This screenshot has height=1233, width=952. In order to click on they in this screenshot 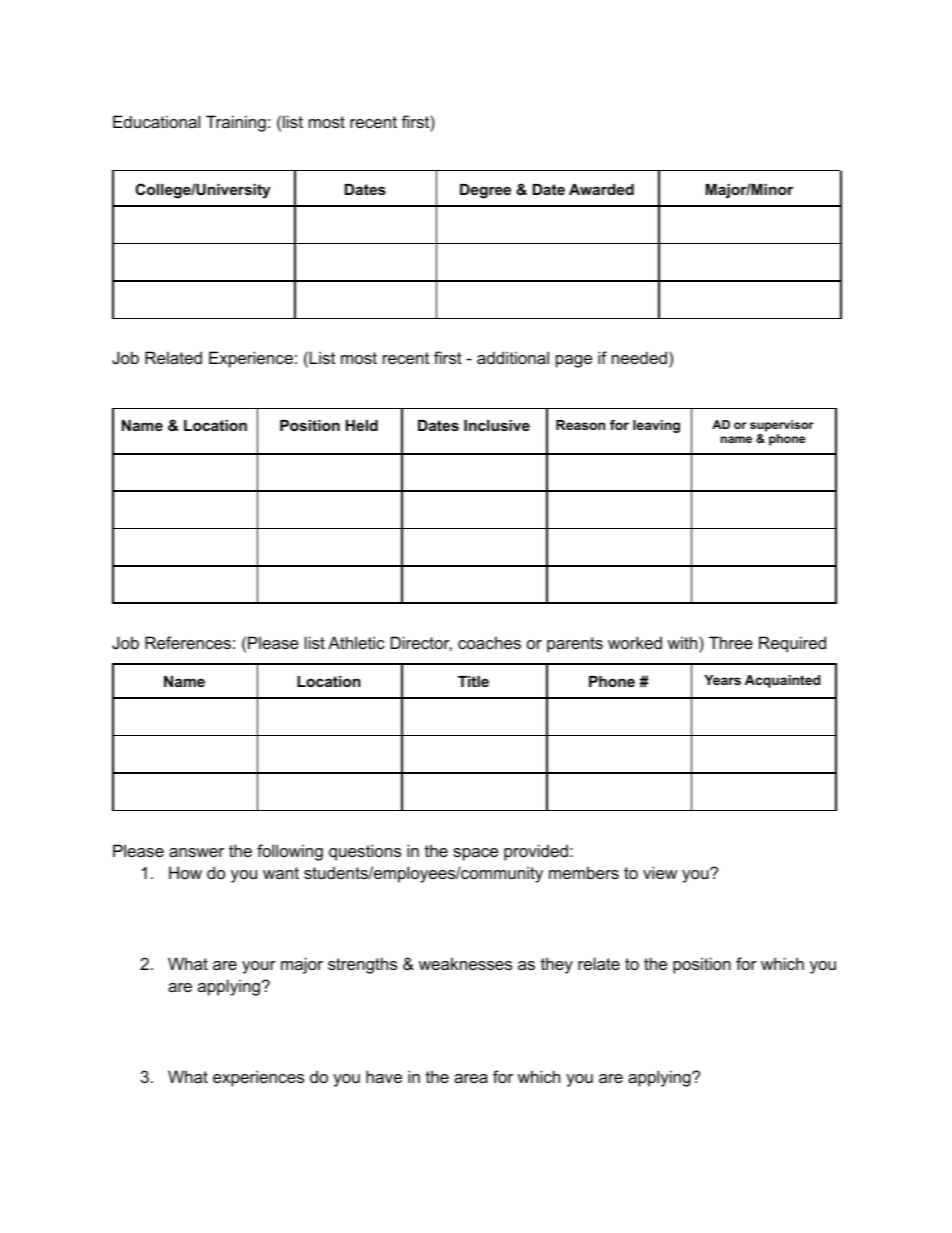, I will do `click(557, 965)`.
